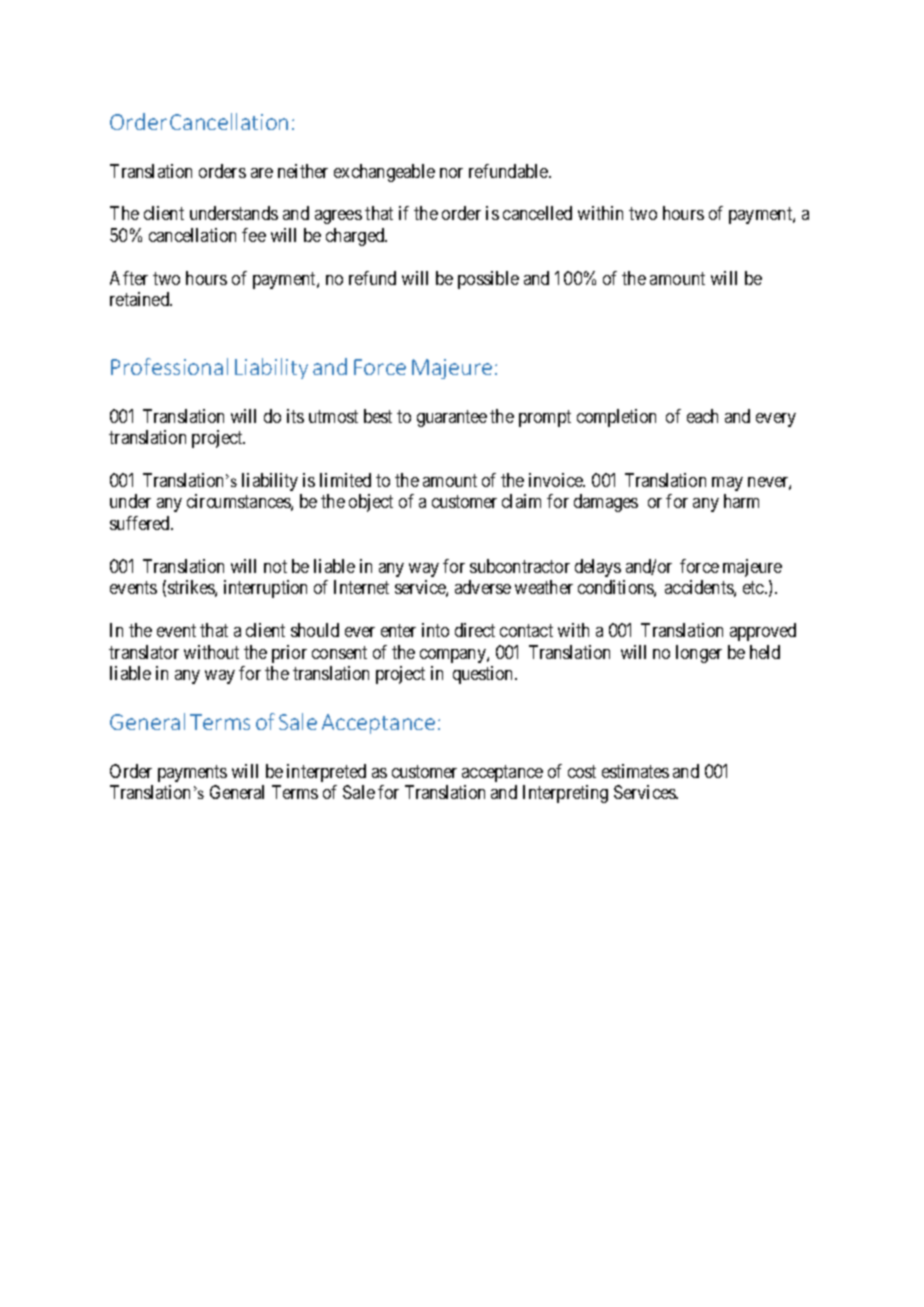  What do you see at coordinates (521, 501) in the page?
I see `claim` at bounding box center [521, 501].
